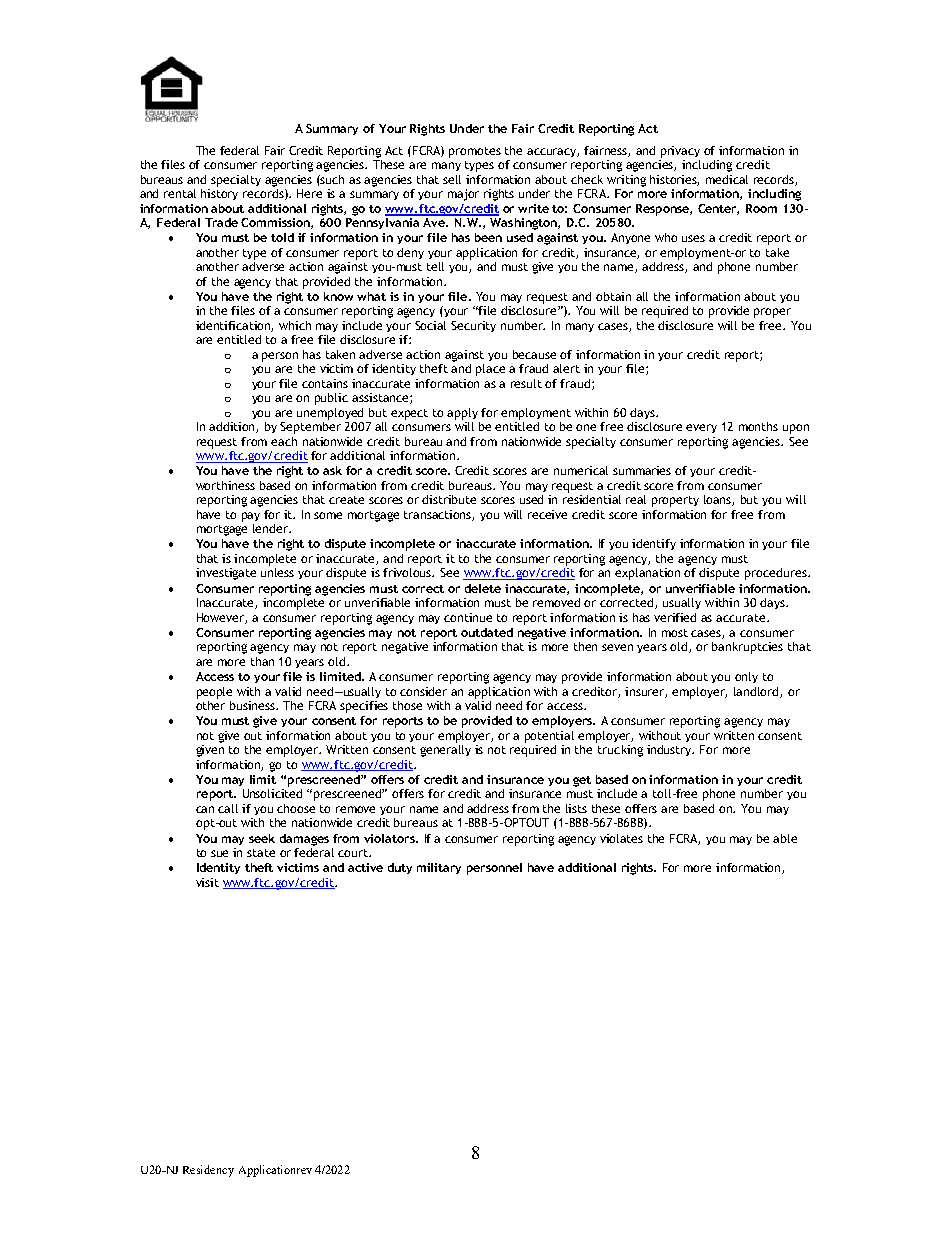 This image has width=952, height=1233. Describe the element at coordinates (727, 179) in the image. I see `medical` at that location.
